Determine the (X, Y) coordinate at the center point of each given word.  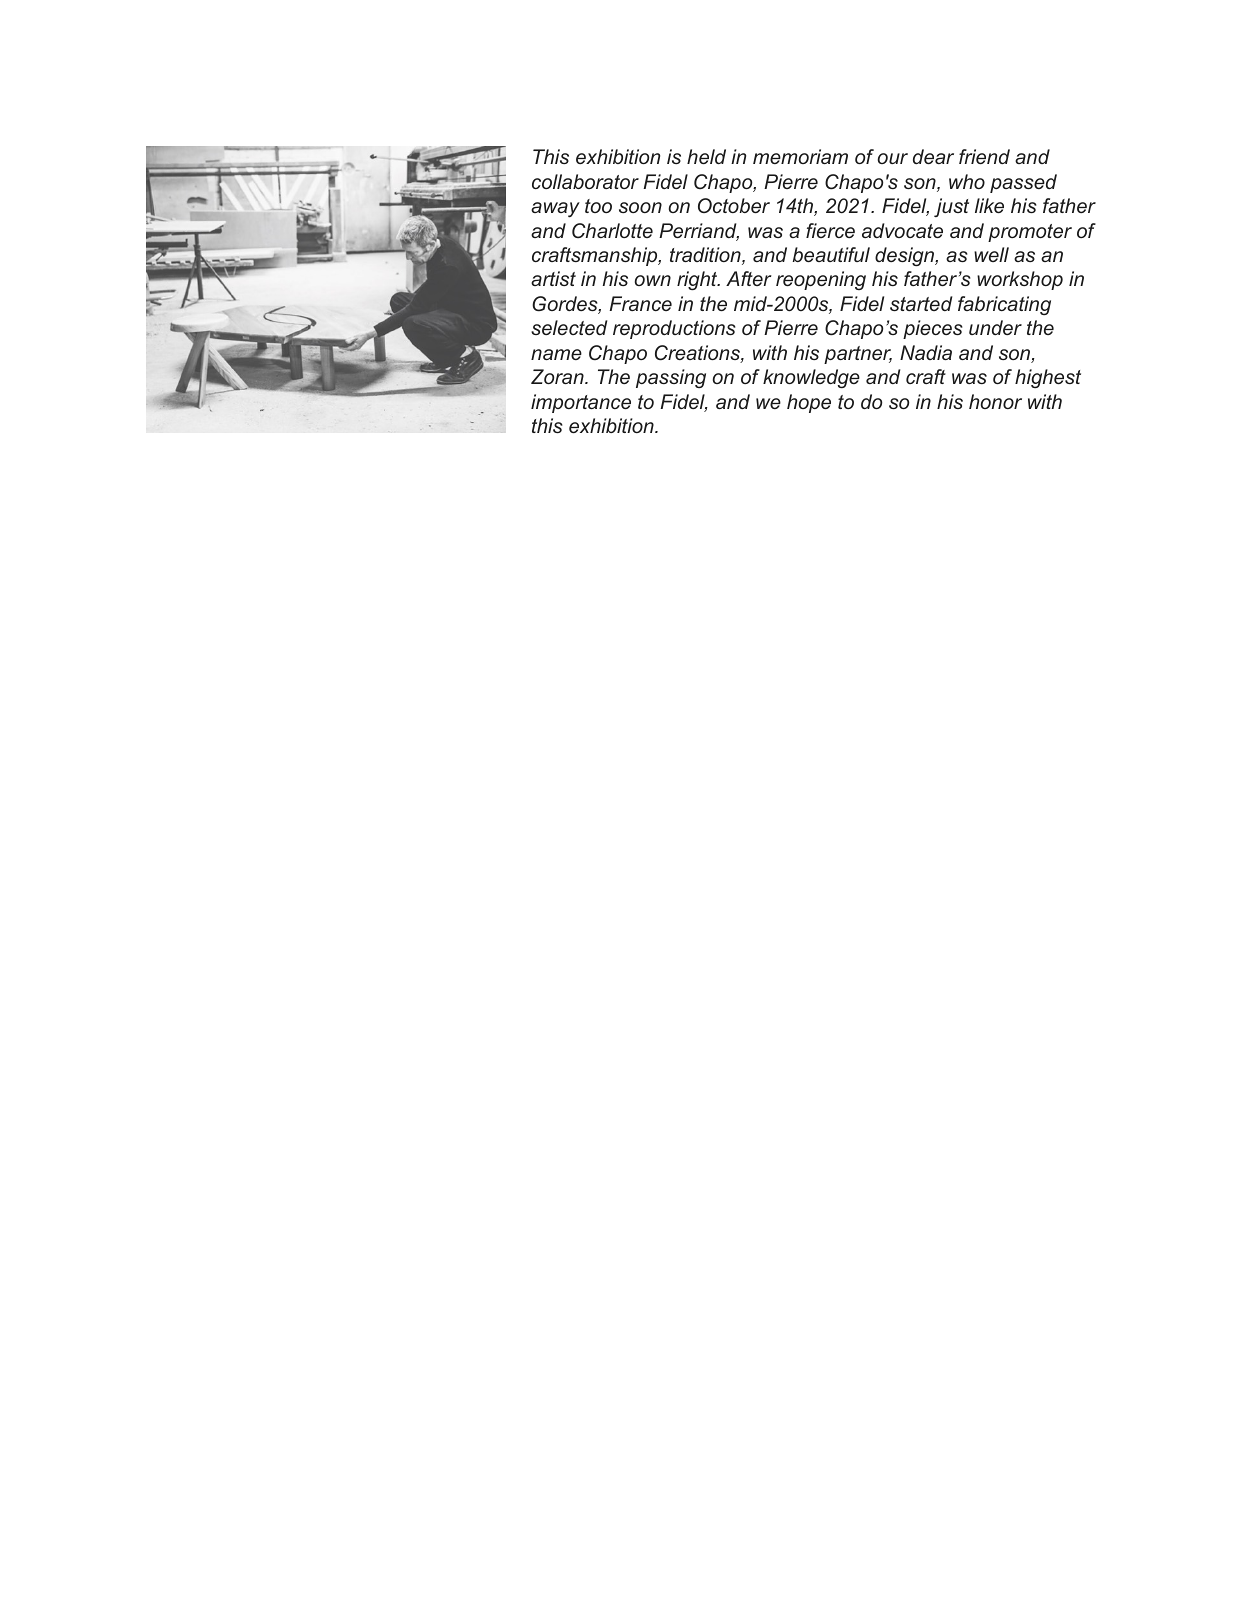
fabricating (1004, 305)
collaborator (585, 181)
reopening (821, 280)
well (991, 254)
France (640, 303)
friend (984, 156)
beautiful (831, 254)
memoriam (800, 156)
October (734, 205)
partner (858, 355)
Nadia (926, 352)
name (556, 354)
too (598, 206)
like (989, 205)
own (653, 280)
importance (581, 403)
